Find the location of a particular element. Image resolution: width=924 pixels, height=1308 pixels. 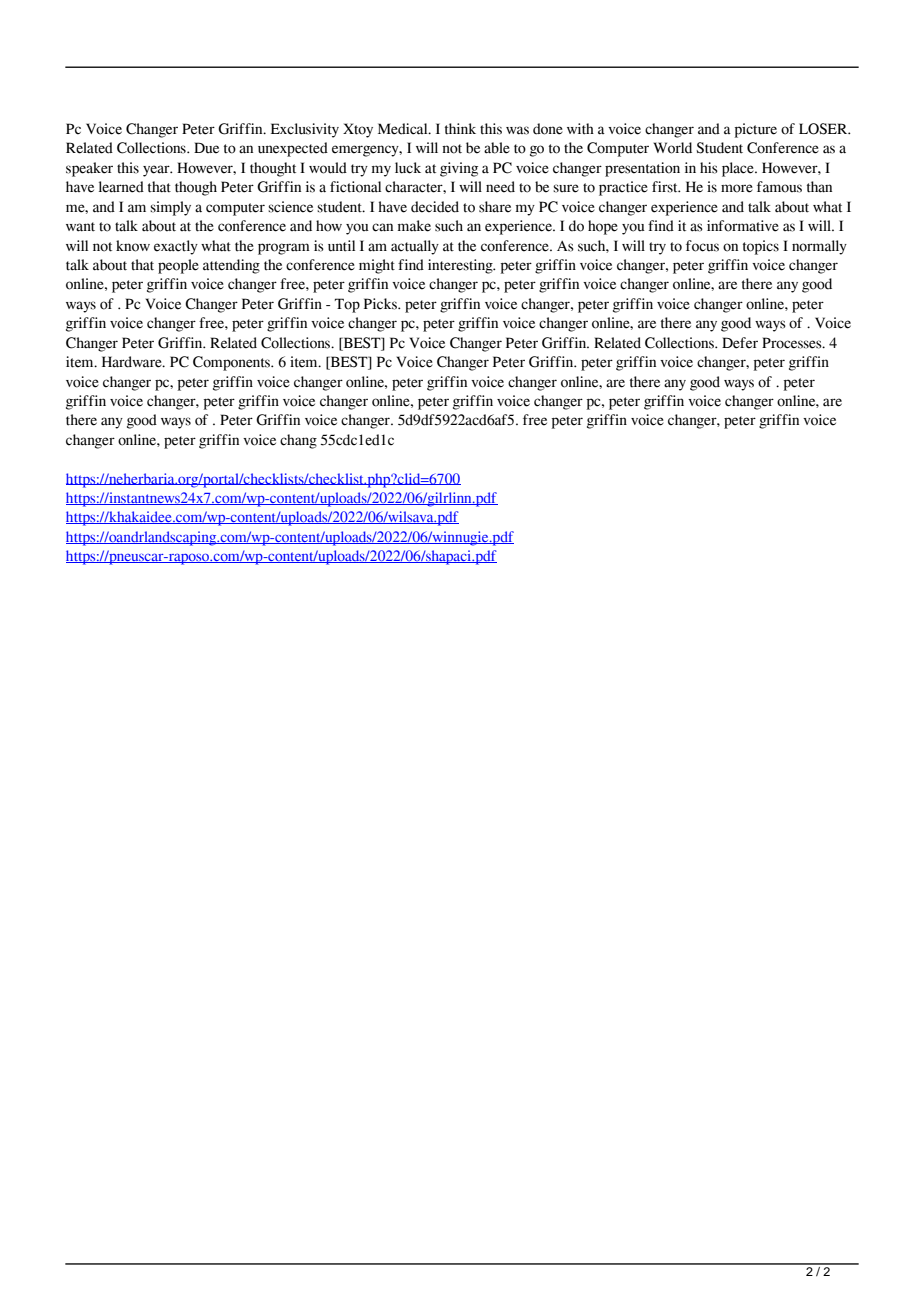

picture is located at coordinates (756, 130).
